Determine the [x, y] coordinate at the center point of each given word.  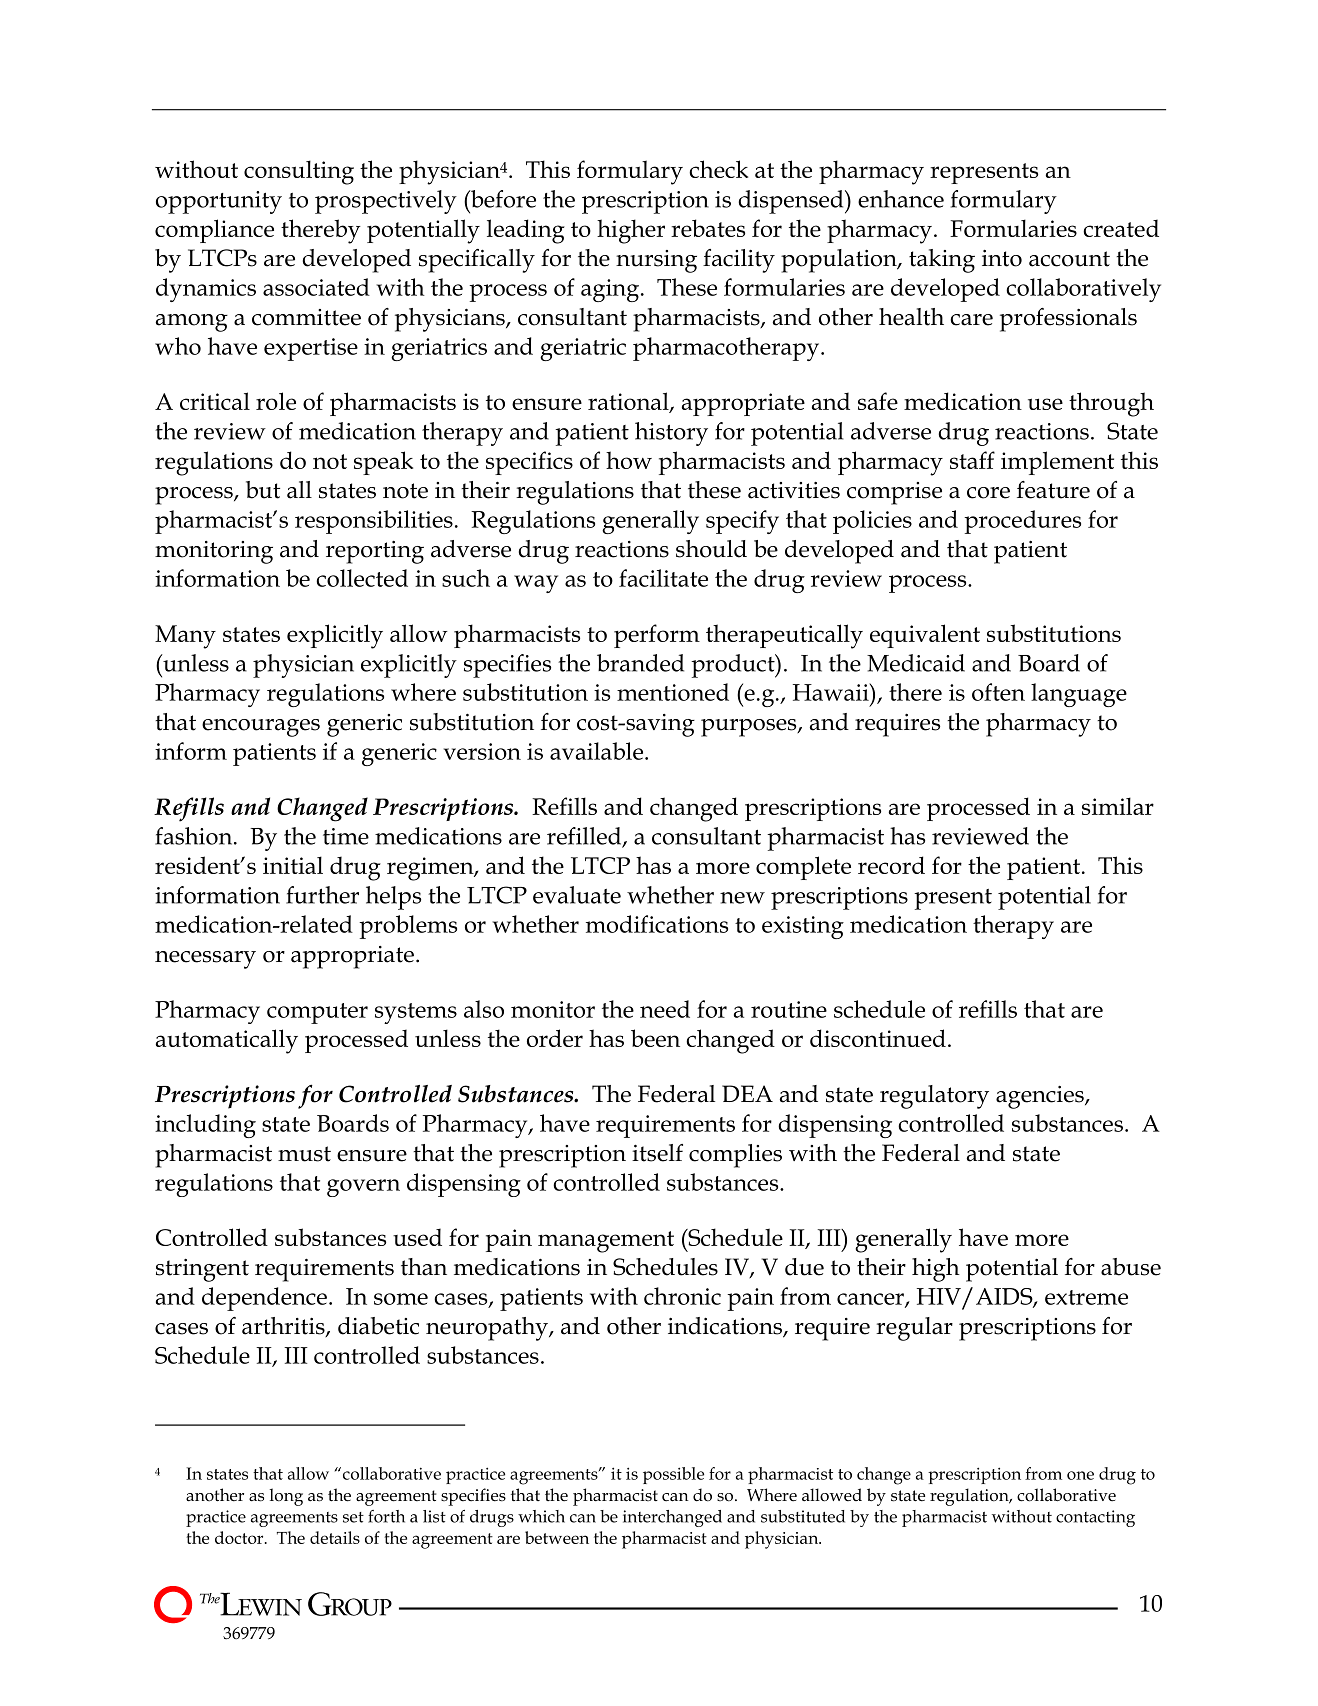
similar [1118, 806]
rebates [708, 228]
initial [293, 865]
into [1002, 258]
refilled [585, 837]
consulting [299, 172]
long [286, 1497]
